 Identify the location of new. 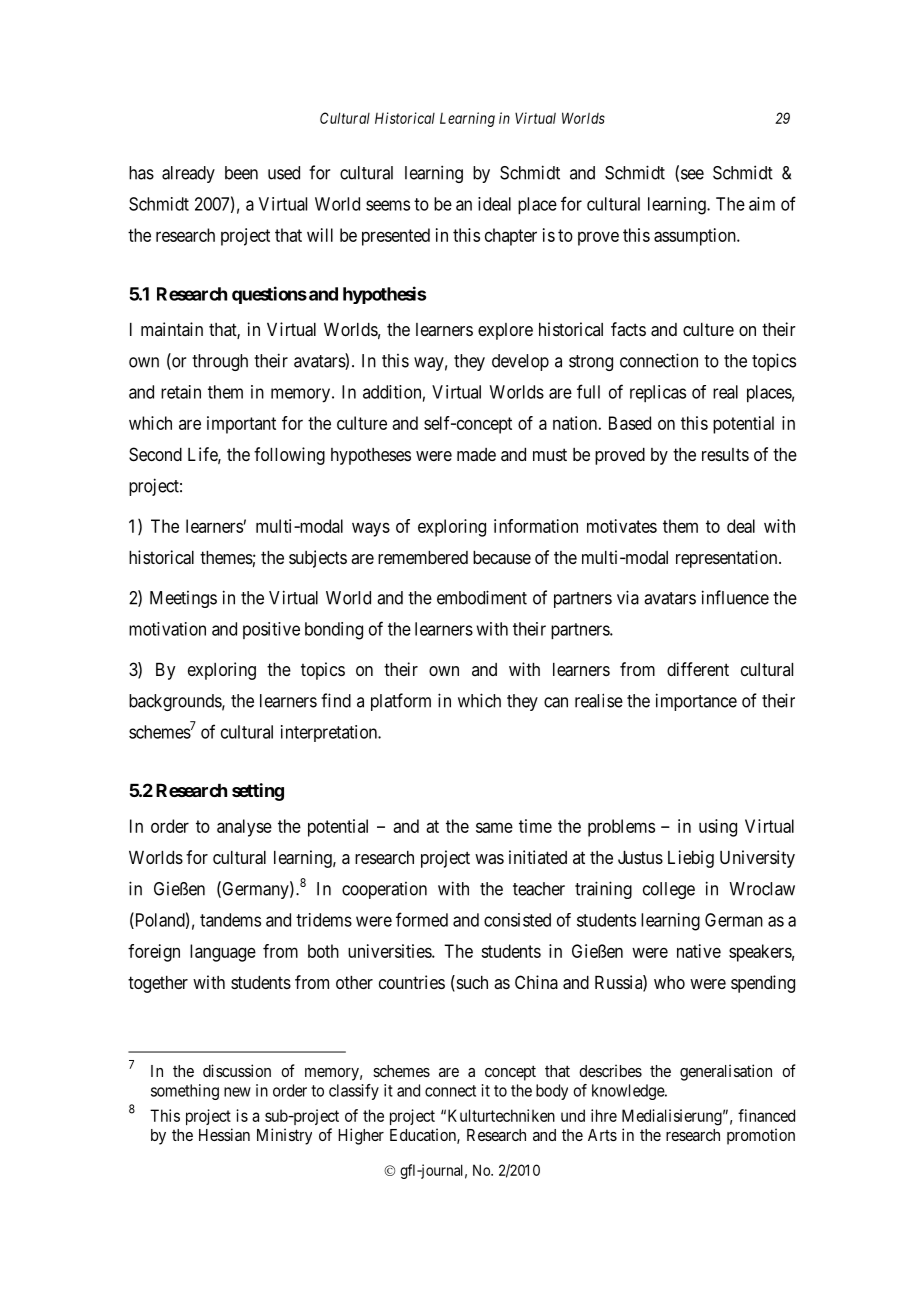
(237, 1092).
